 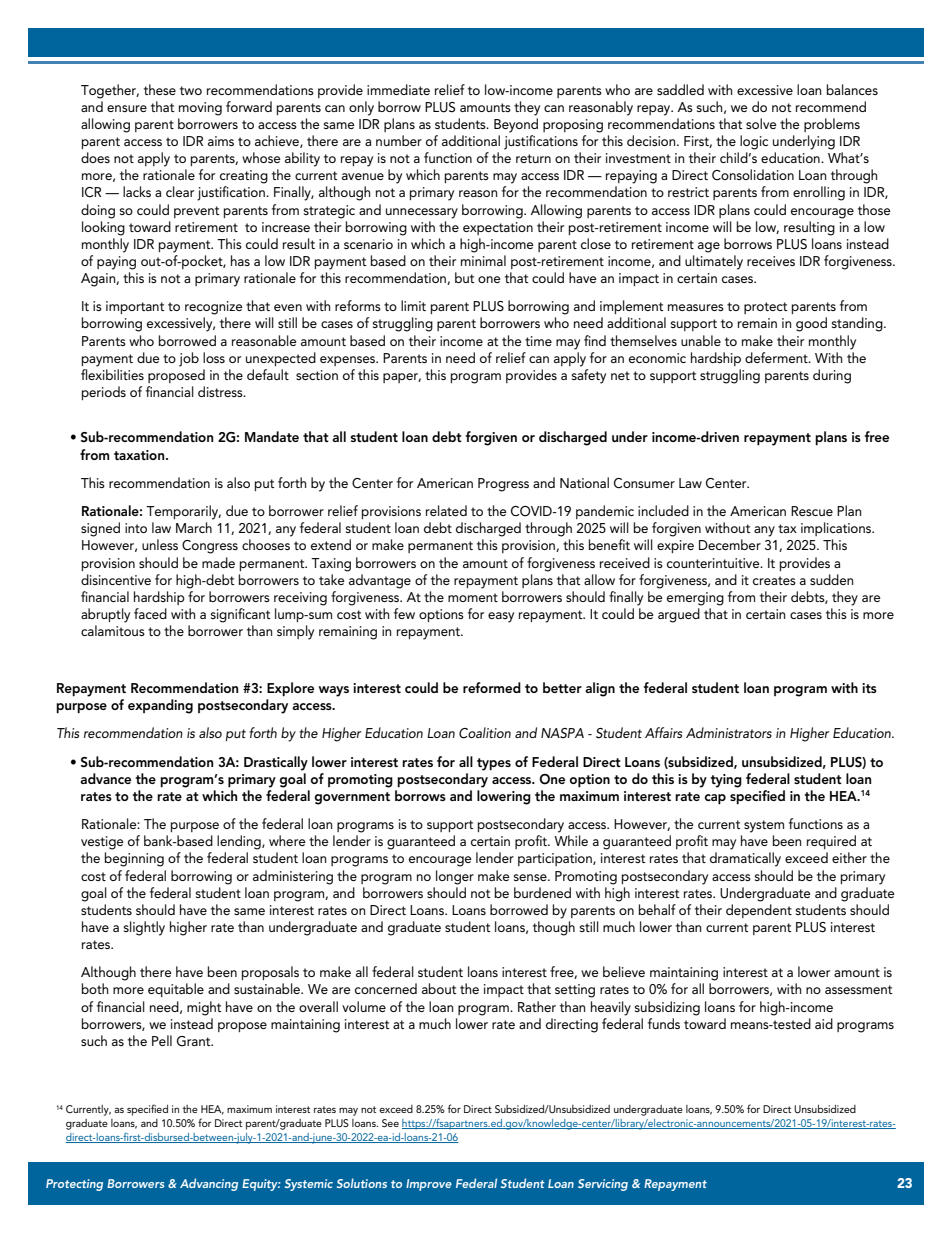 I want to click on moving, so click(x=200, y=109).
